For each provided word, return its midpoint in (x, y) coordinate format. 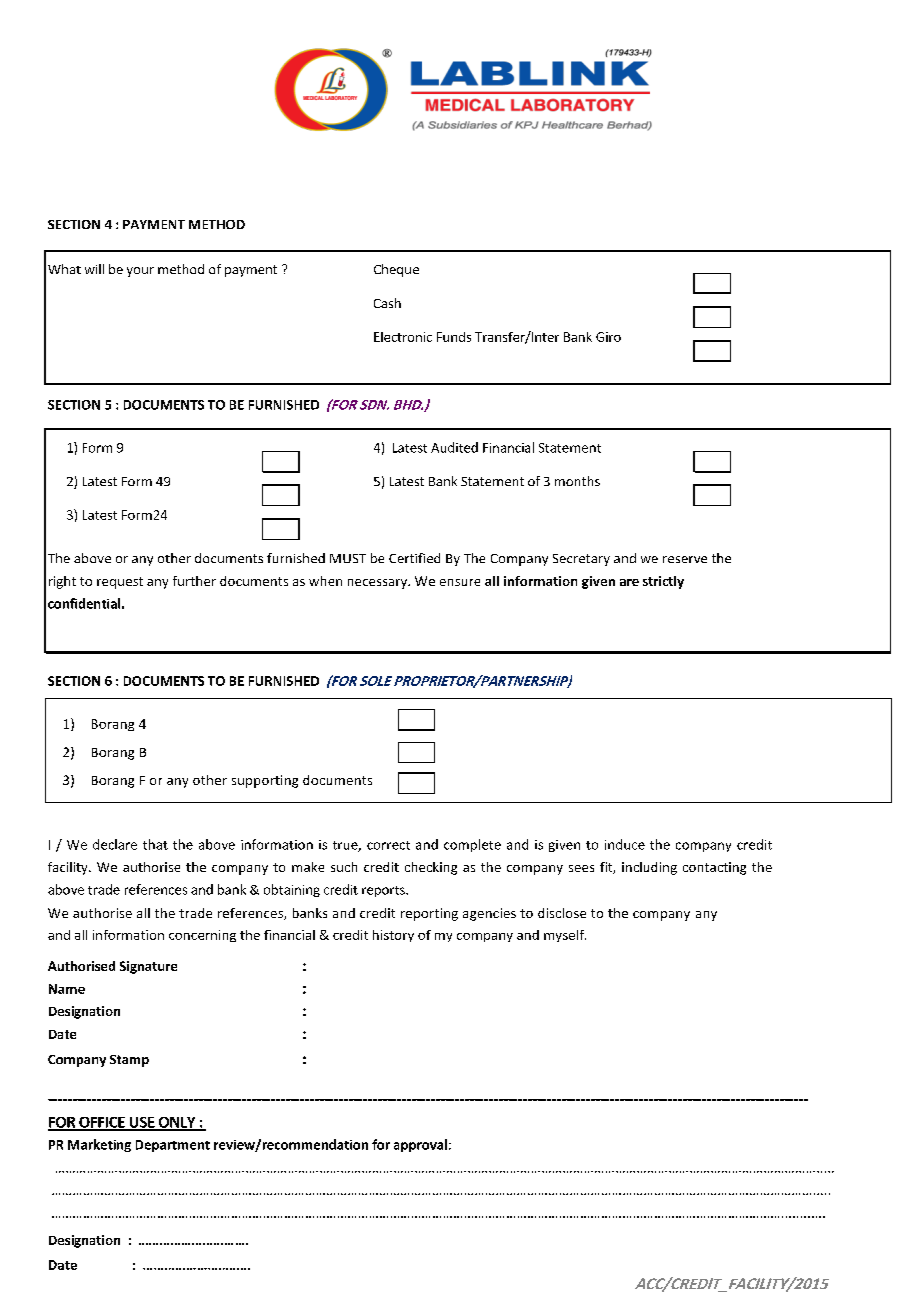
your (140, 272)
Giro (608, 337)
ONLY (177, 1123)
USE (142, 1123)
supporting (265, 781)
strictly (663, 582)
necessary (379, 584)
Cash (387, 303)
